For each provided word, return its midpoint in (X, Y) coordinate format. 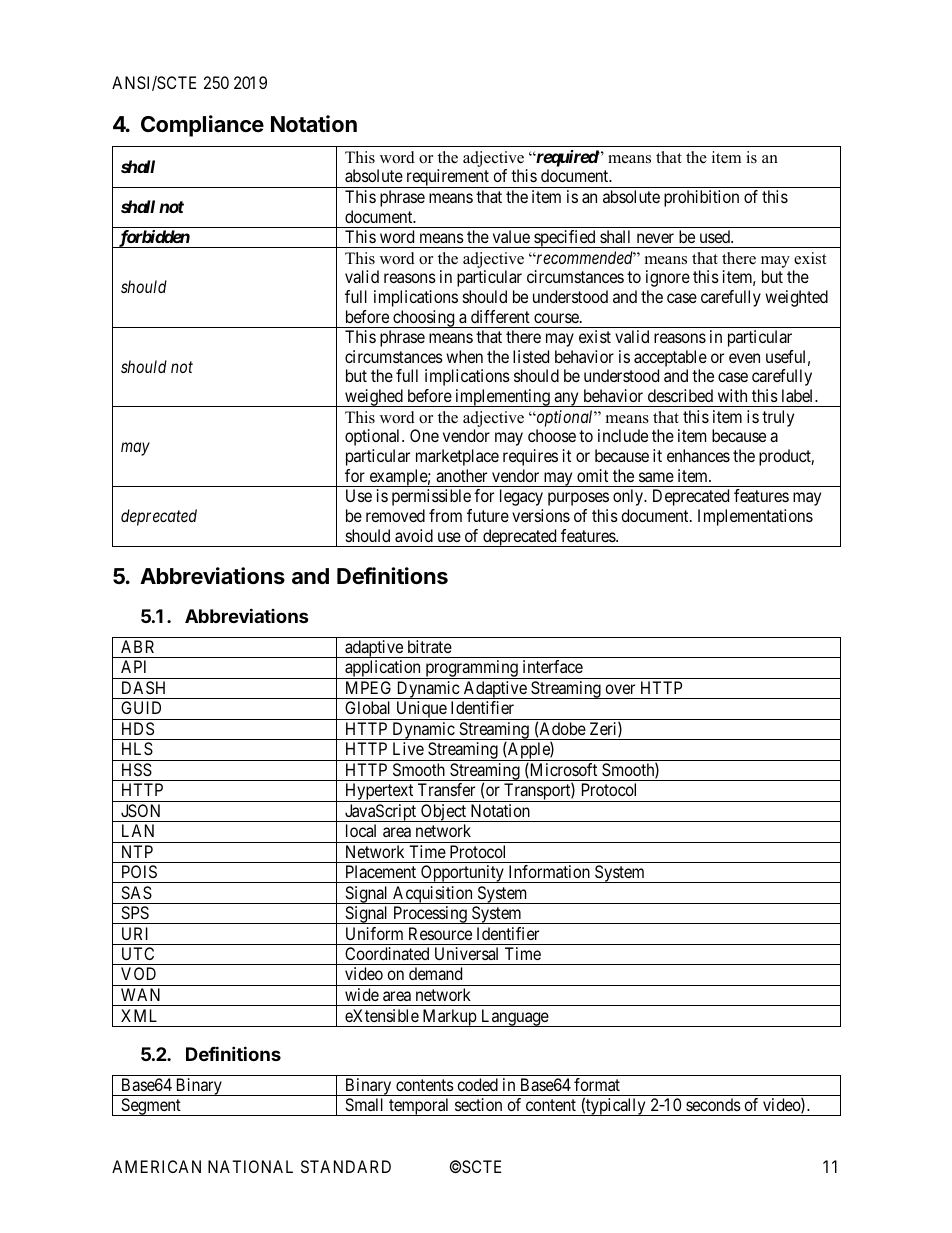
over (620, 689)
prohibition (701, 198)
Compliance (202, 126)
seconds (713, 1104)
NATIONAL (250, 1166)
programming (471, 669)
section (478, 1104)
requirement (447, 178)
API (133, 666)
